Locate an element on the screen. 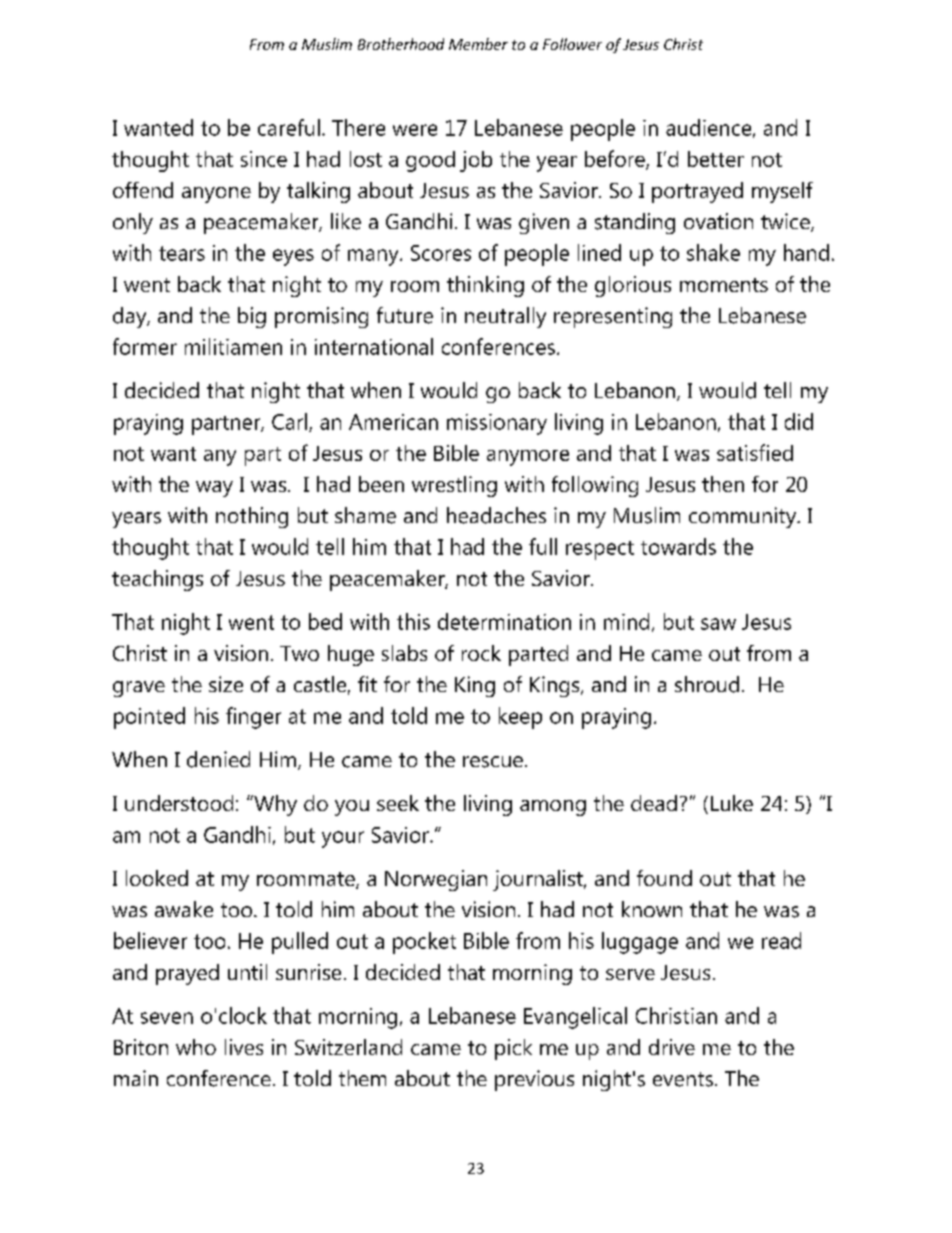  towards is located at coordinates (678, 546).
